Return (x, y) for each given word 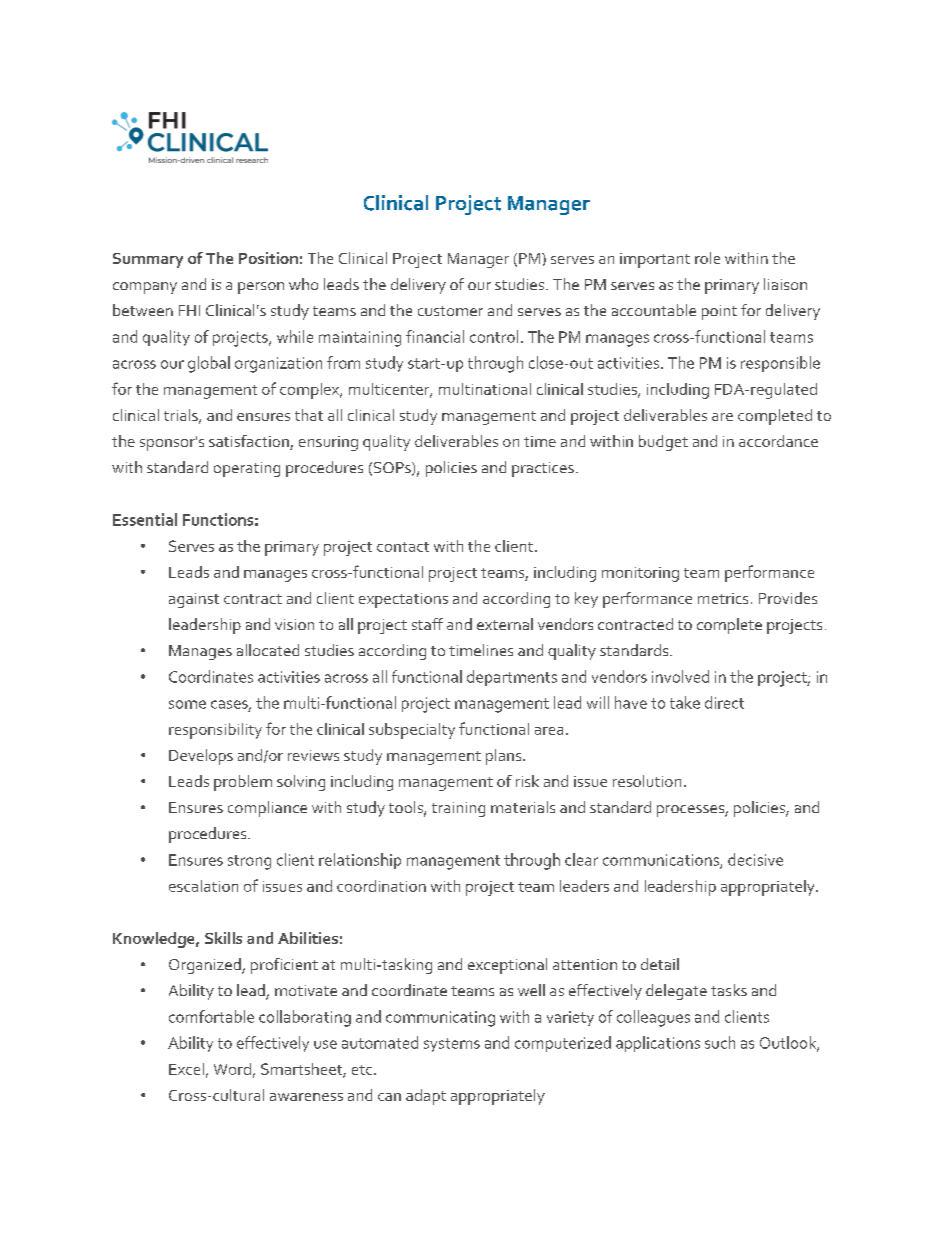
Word (232, 1069)
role (707, 258)
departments (512, 678)
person (261, 288)
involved (680, 676)
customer (450, 311)
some (187, 704)
